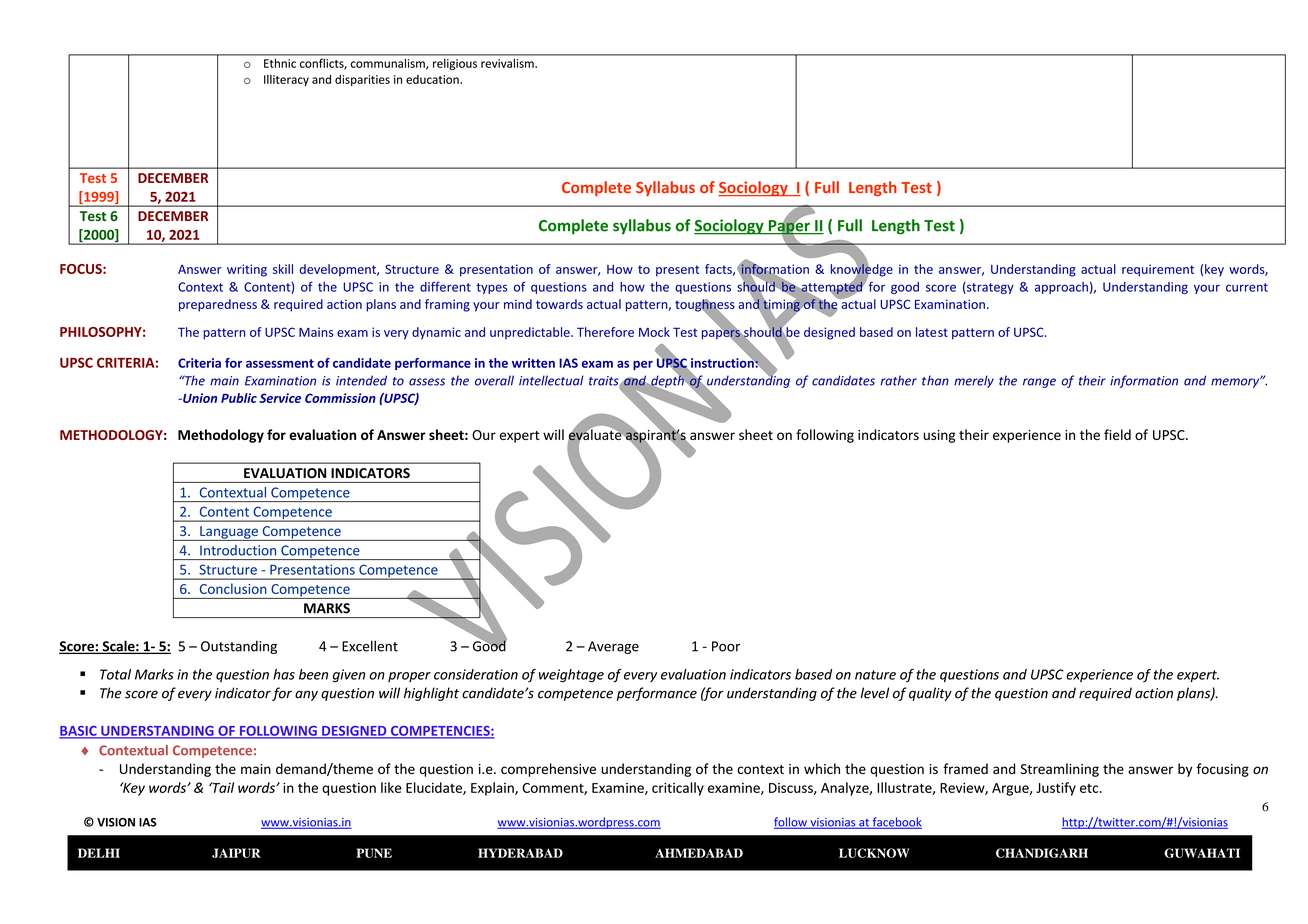 The image size is (1308, 924). Describe the element at coordinates (1042, 853) in the screenshot. I see `CHANDIGARH` at that location.
